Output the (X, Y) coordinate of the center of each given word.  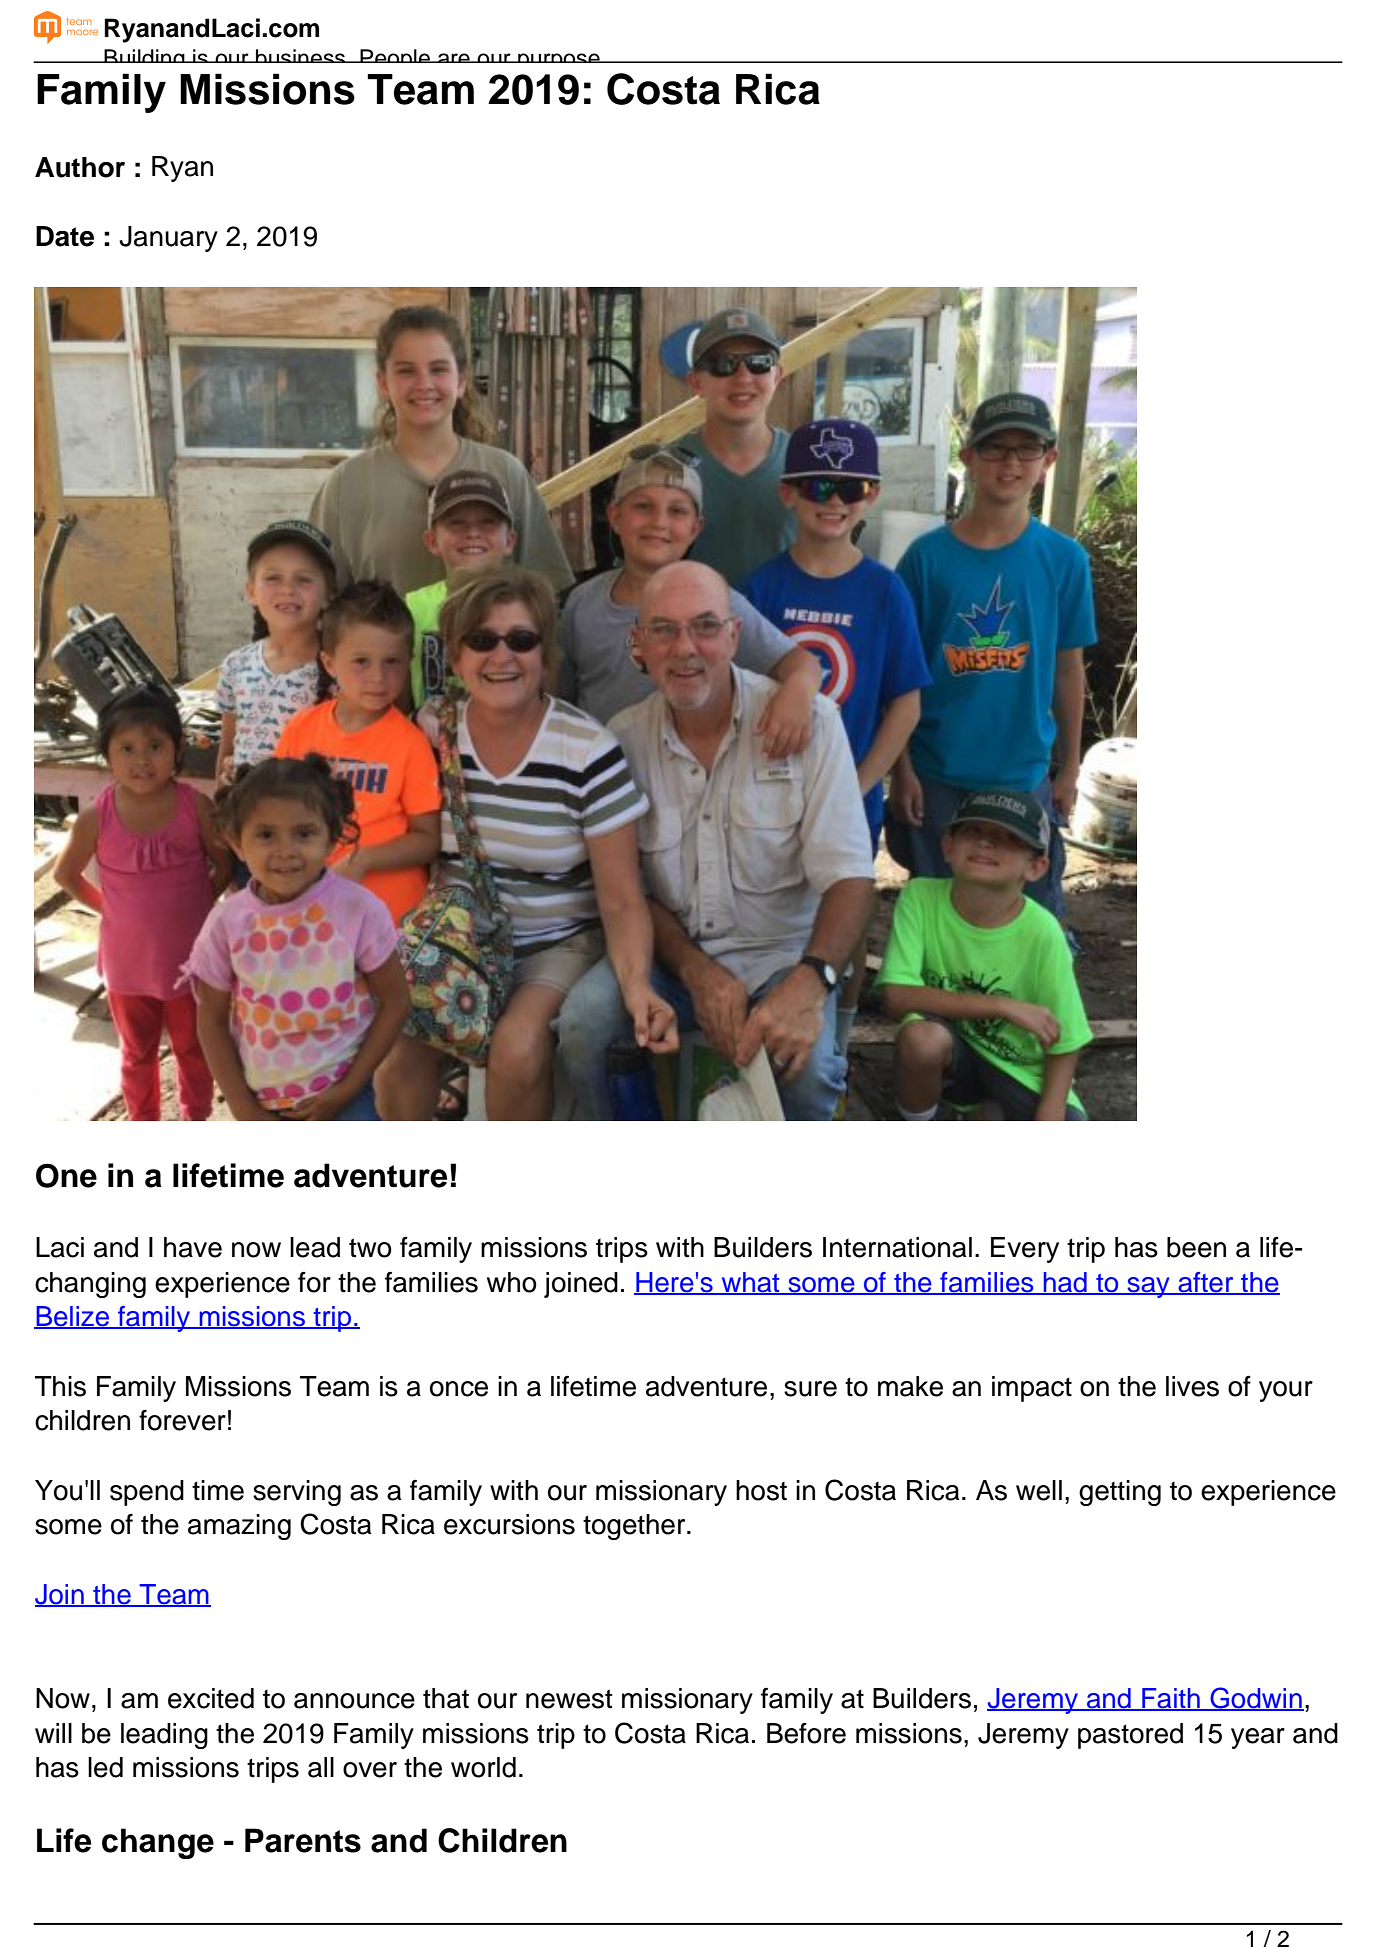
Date (65, 236)
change (158, 1843)
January (168, 239)
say (1148, 1287)
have (193, 1247)
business (301, 56)
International (897, 1247)
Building (145, 61)
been (1196, 1247)
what (750, 1283)
